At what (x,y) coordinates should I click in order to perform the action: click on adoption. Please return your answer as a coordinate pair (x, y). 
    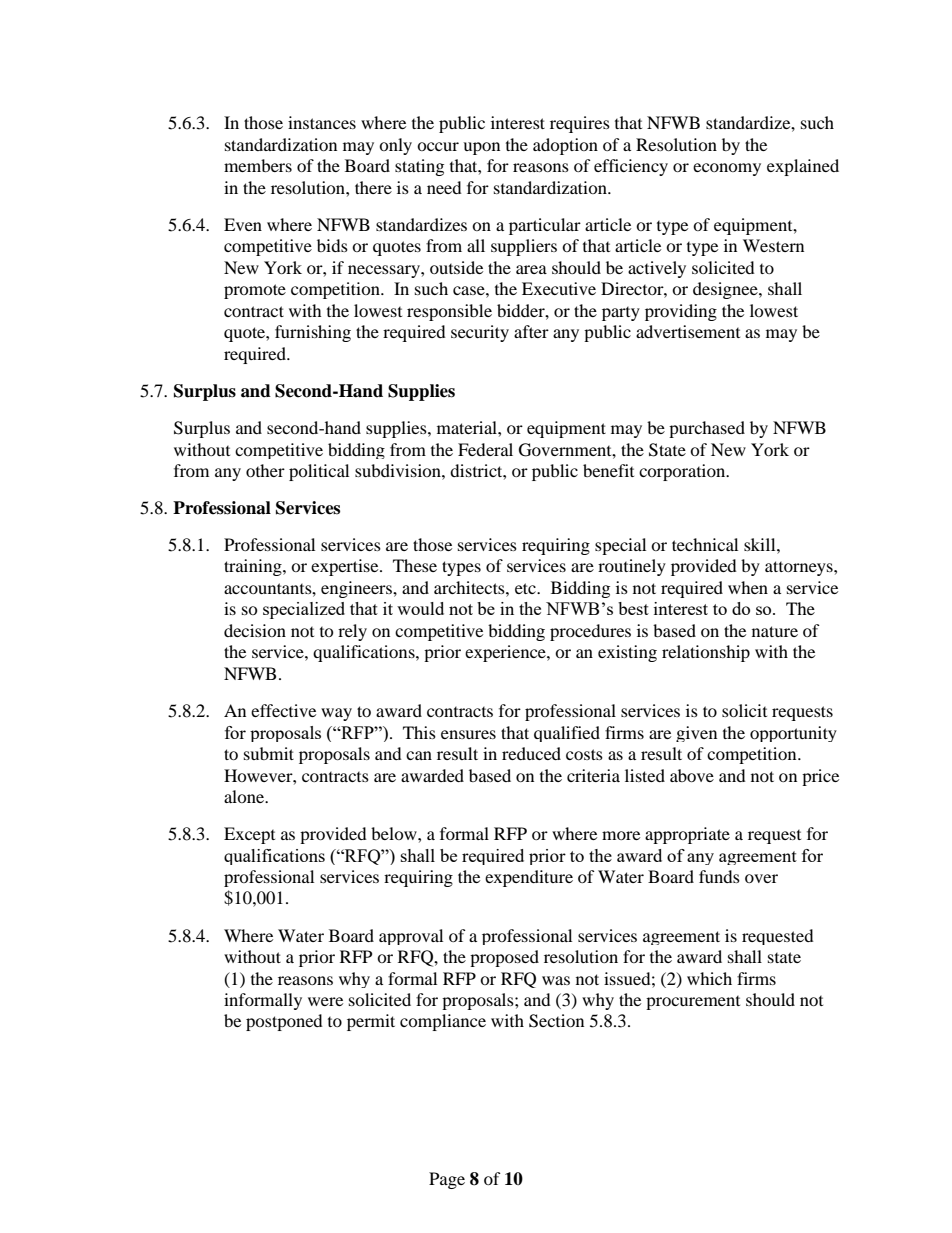
    Looking at the image, I should click on (565, 146).
